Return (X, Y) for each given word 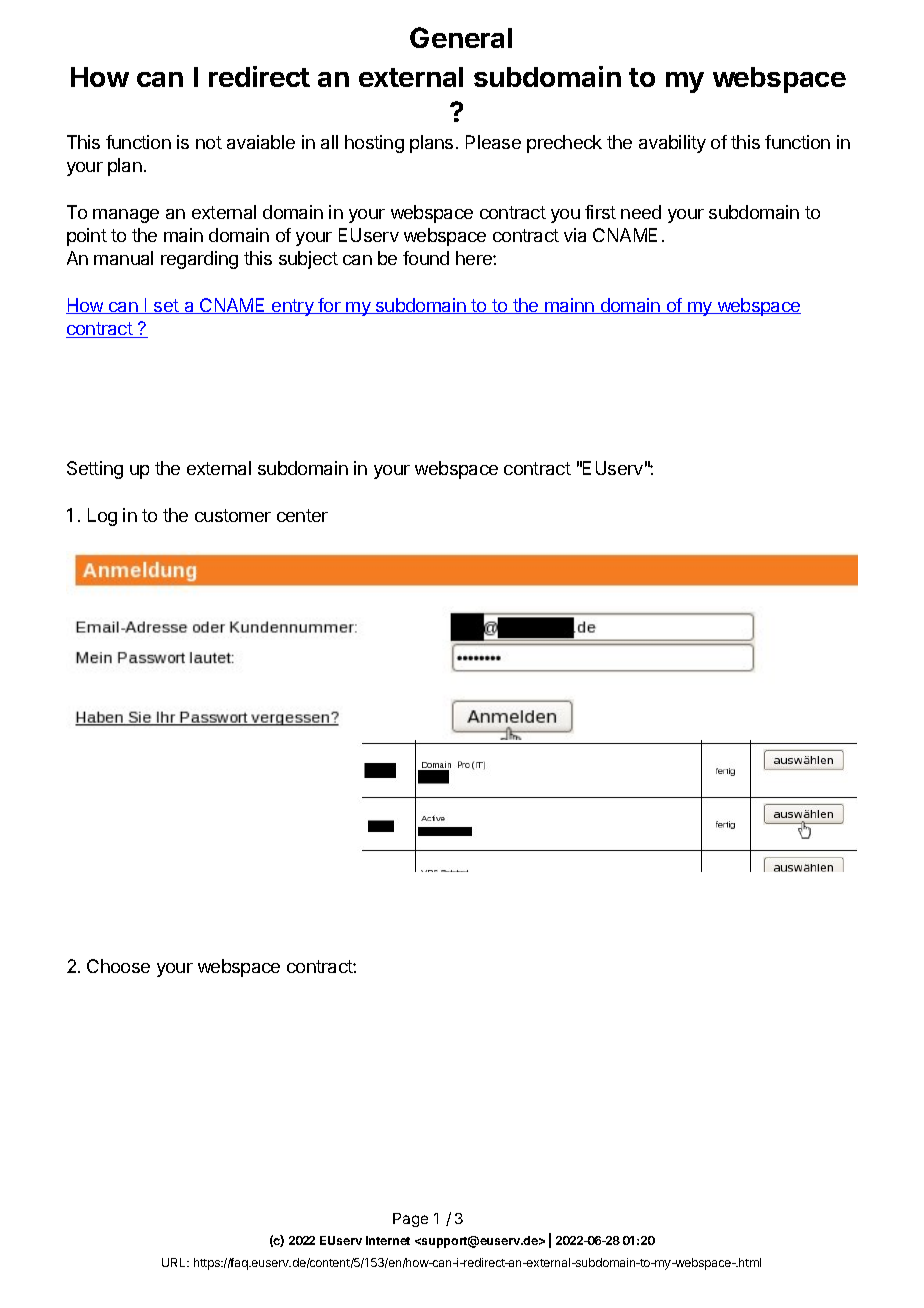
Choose (118, 966)
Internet (388, 1240)
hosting (374, 144)
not (209, 142)
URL (175, 1262)
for (329, 306)
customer (233, 515)
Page (410, 1220)
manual (123, 258)
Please (493, 142)
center (302, 515)
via (575, 235)
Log (102, 517)
